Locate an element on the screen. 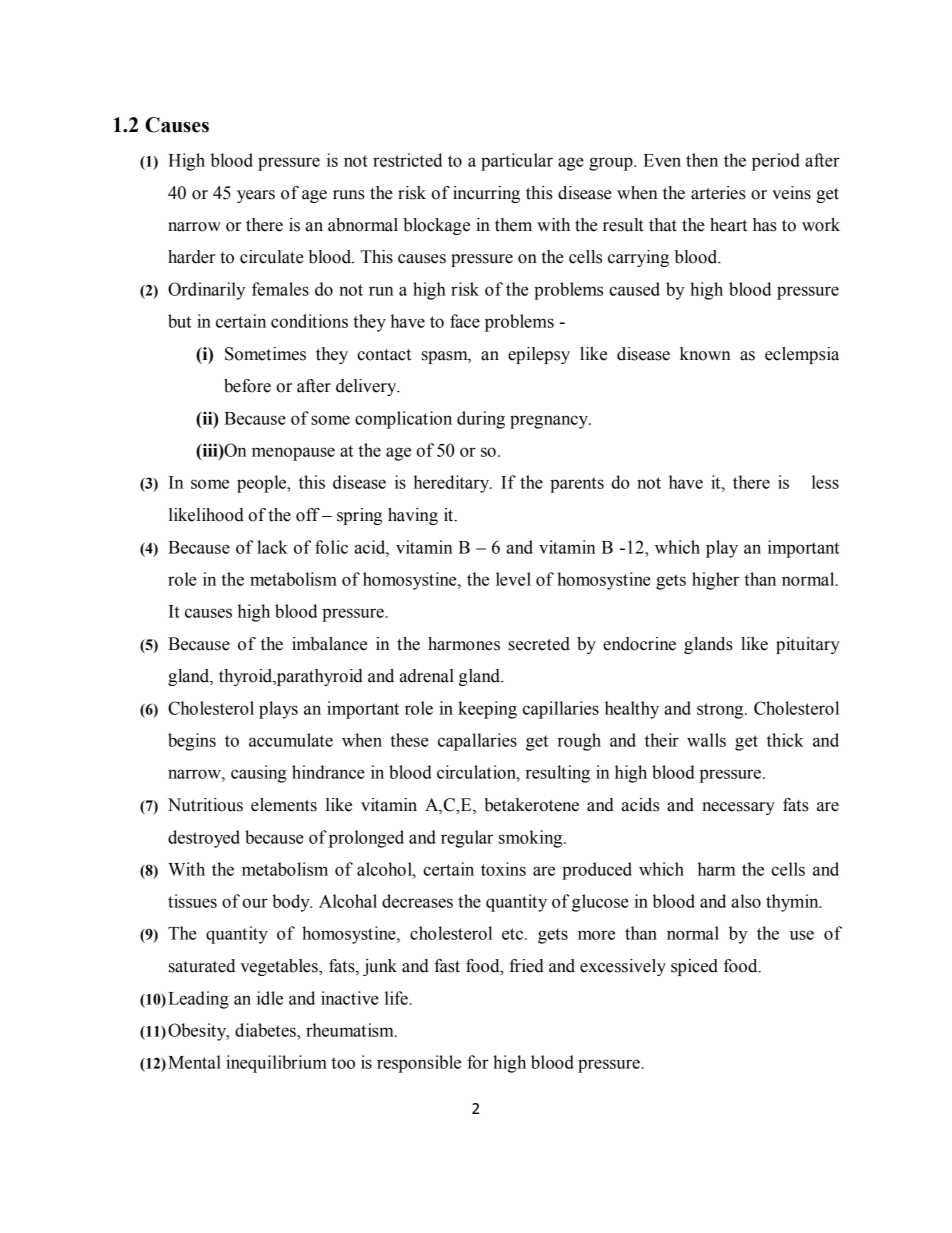 Image resolution: width=952 pixels, height=1233 pixels. diabetes is located at coordinates (266, 1030).
